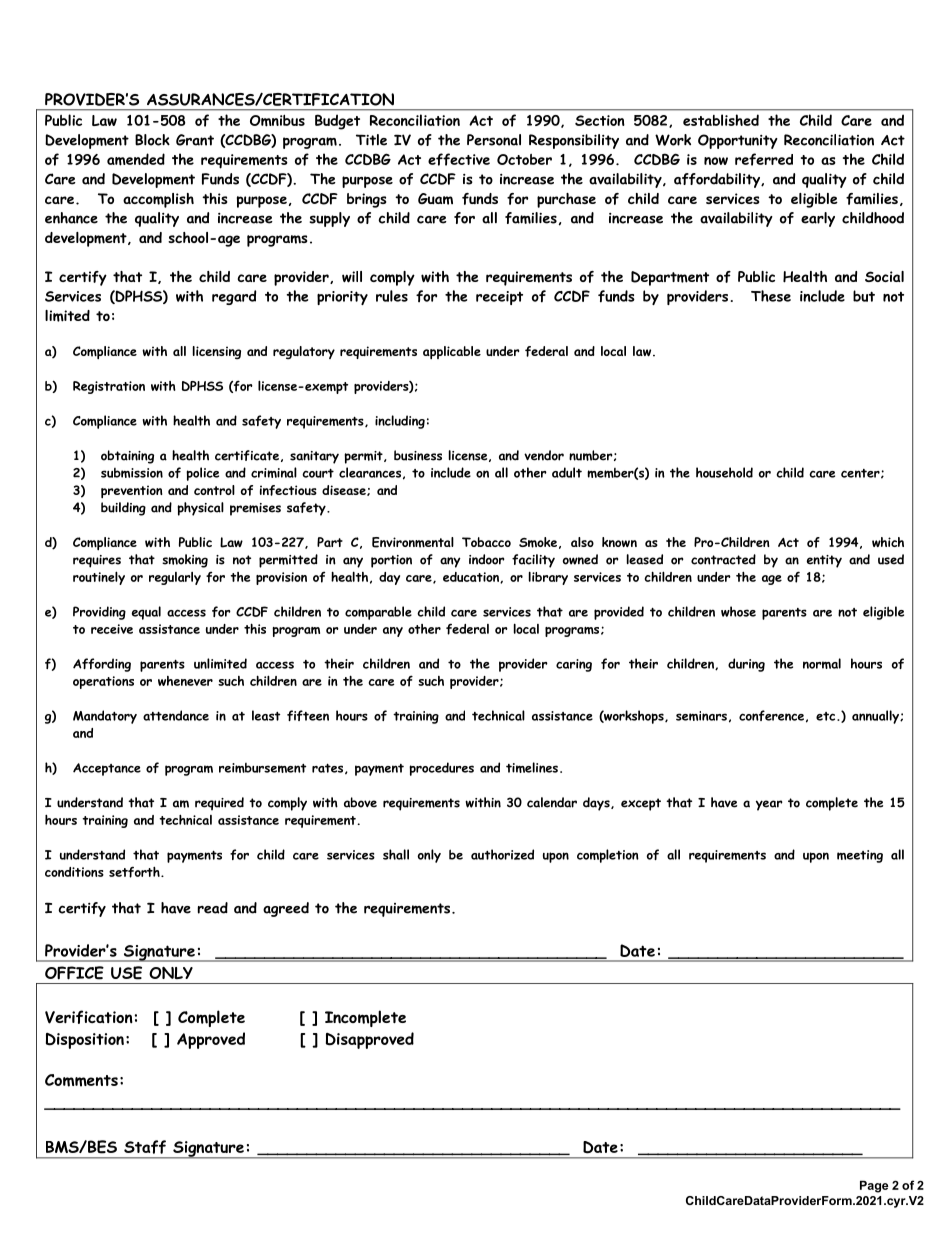  I want to click on household, so click(724, 472).
